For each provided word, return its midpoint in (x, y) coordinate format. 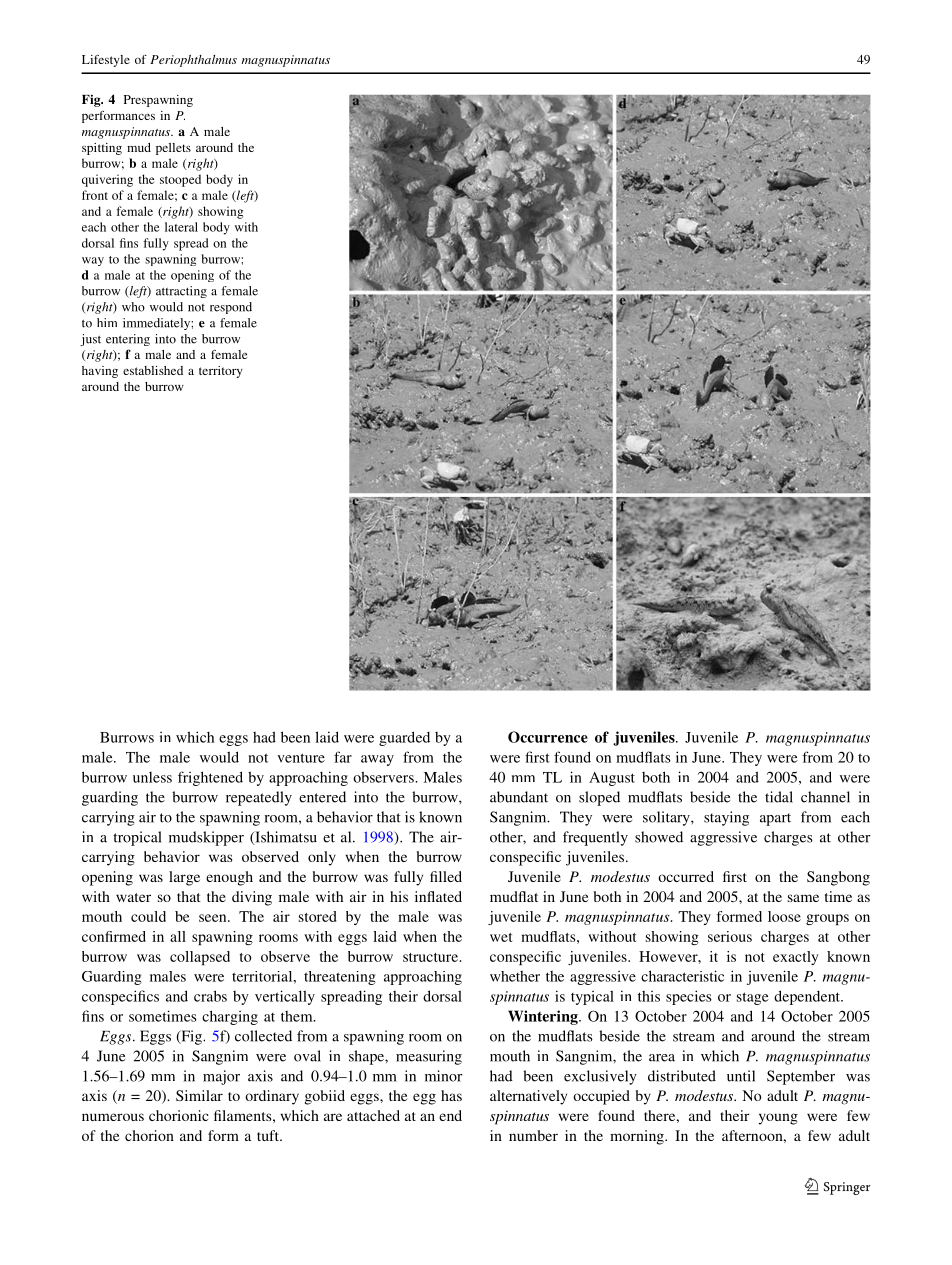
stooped (180, 180)
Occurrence (548, 737)
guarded (404, 738)
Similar (199, 1095)
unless (152, 777)
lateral (181, 227)
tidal (779, 797)
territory (221, 372)
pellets (173, 149)
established (153, 370)
